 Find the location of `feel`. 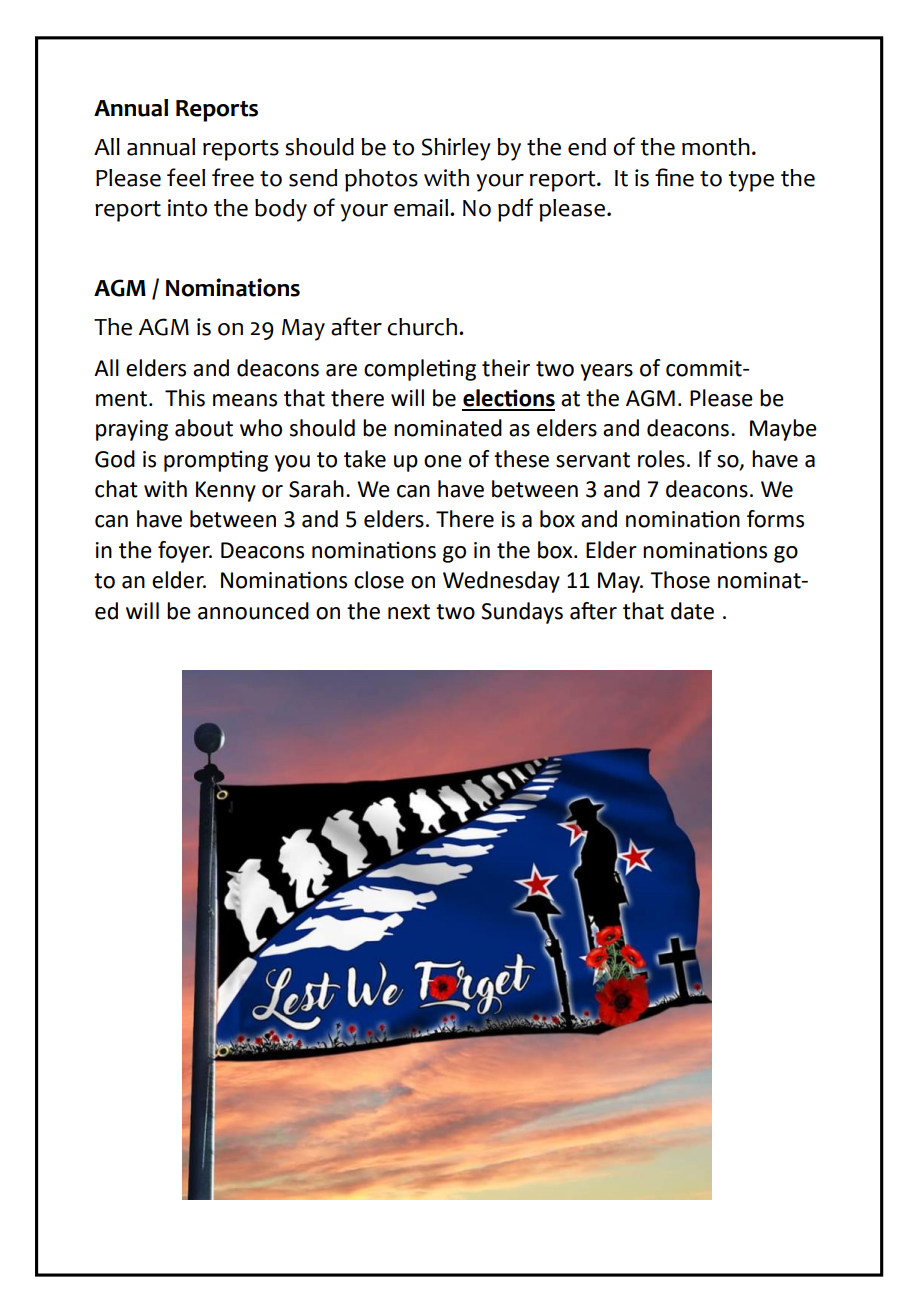

feel is located at coordinates (186, 177).
